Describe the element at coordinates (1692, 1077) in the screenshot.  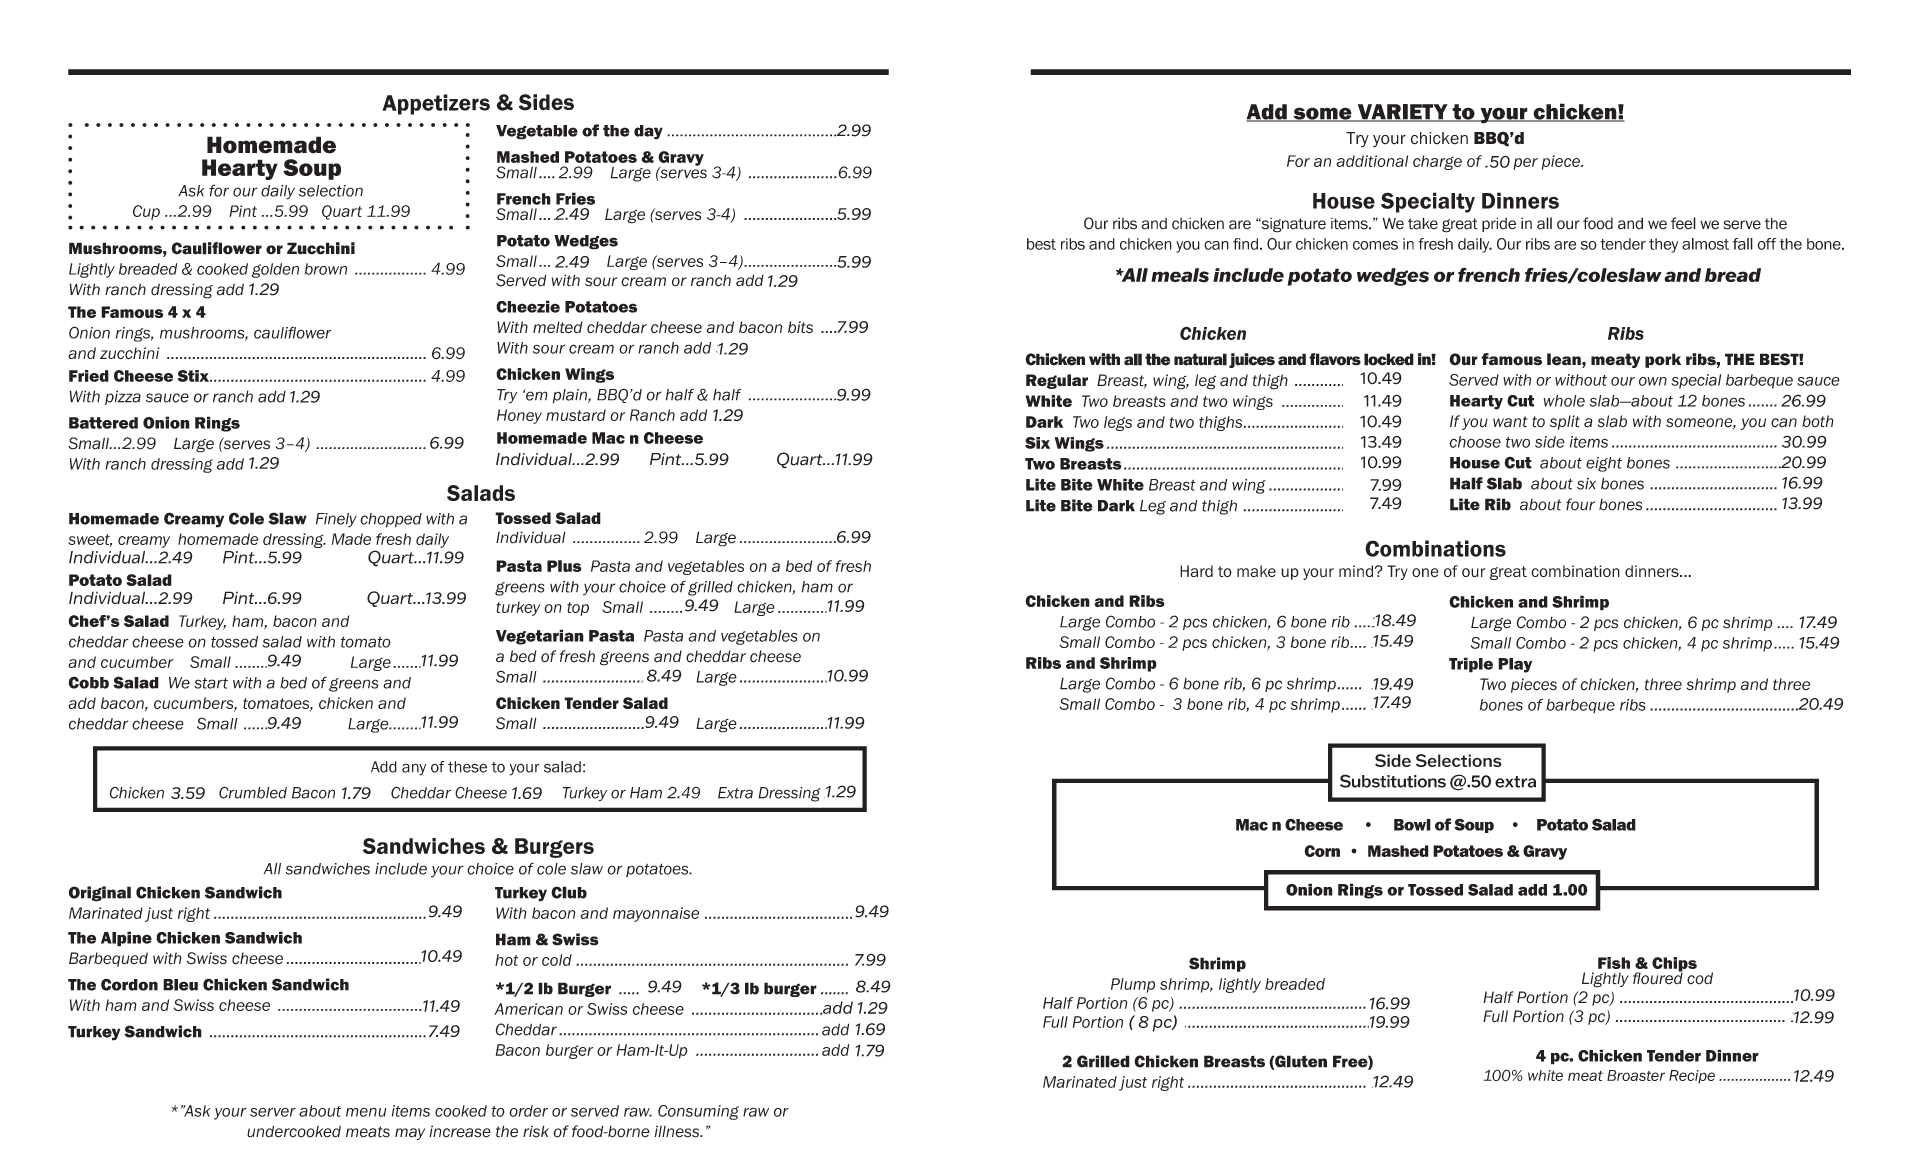
I see `Recipe` at that location.
